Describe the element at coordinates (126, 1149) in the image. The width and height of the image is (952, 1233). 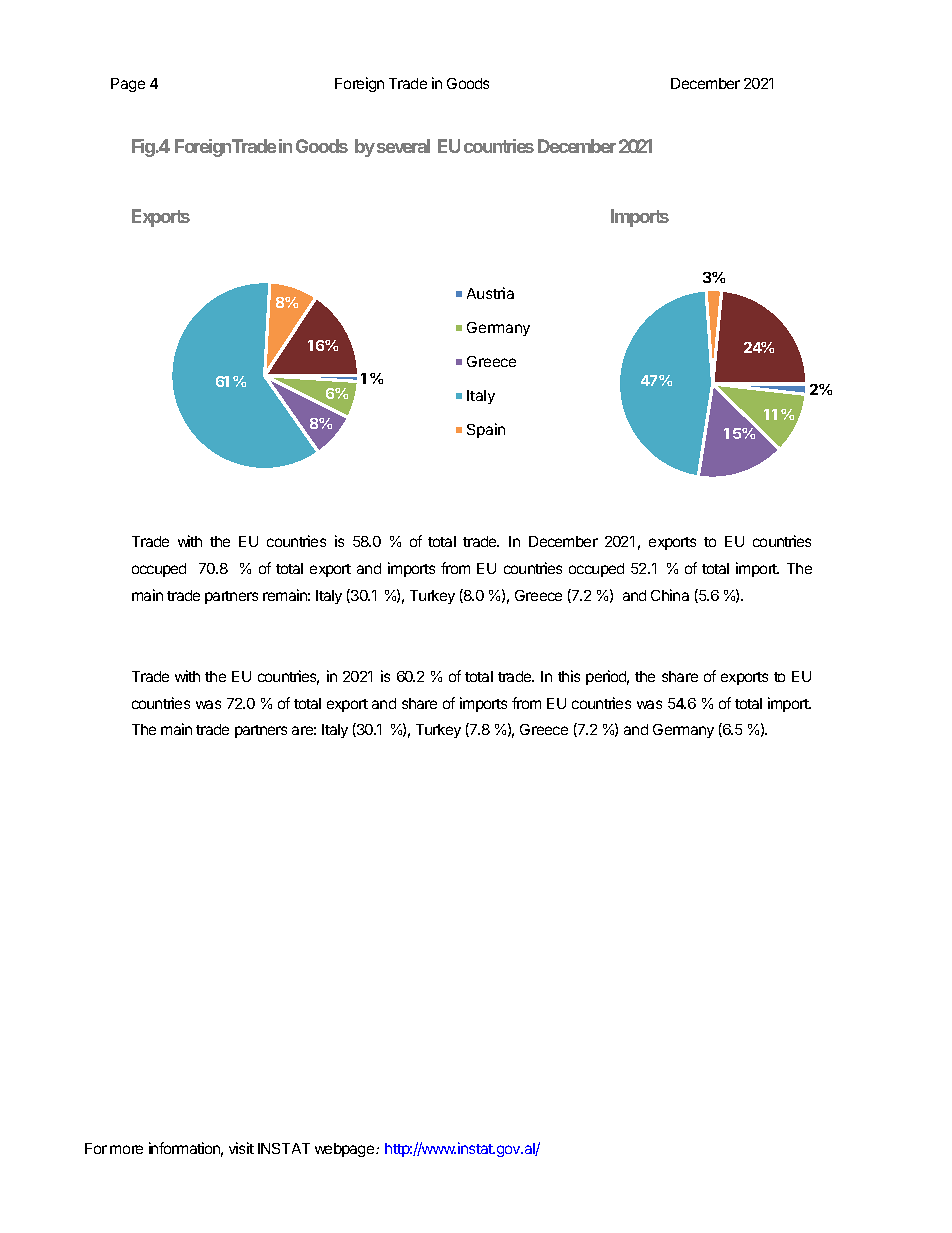
I see `more` at that location.
